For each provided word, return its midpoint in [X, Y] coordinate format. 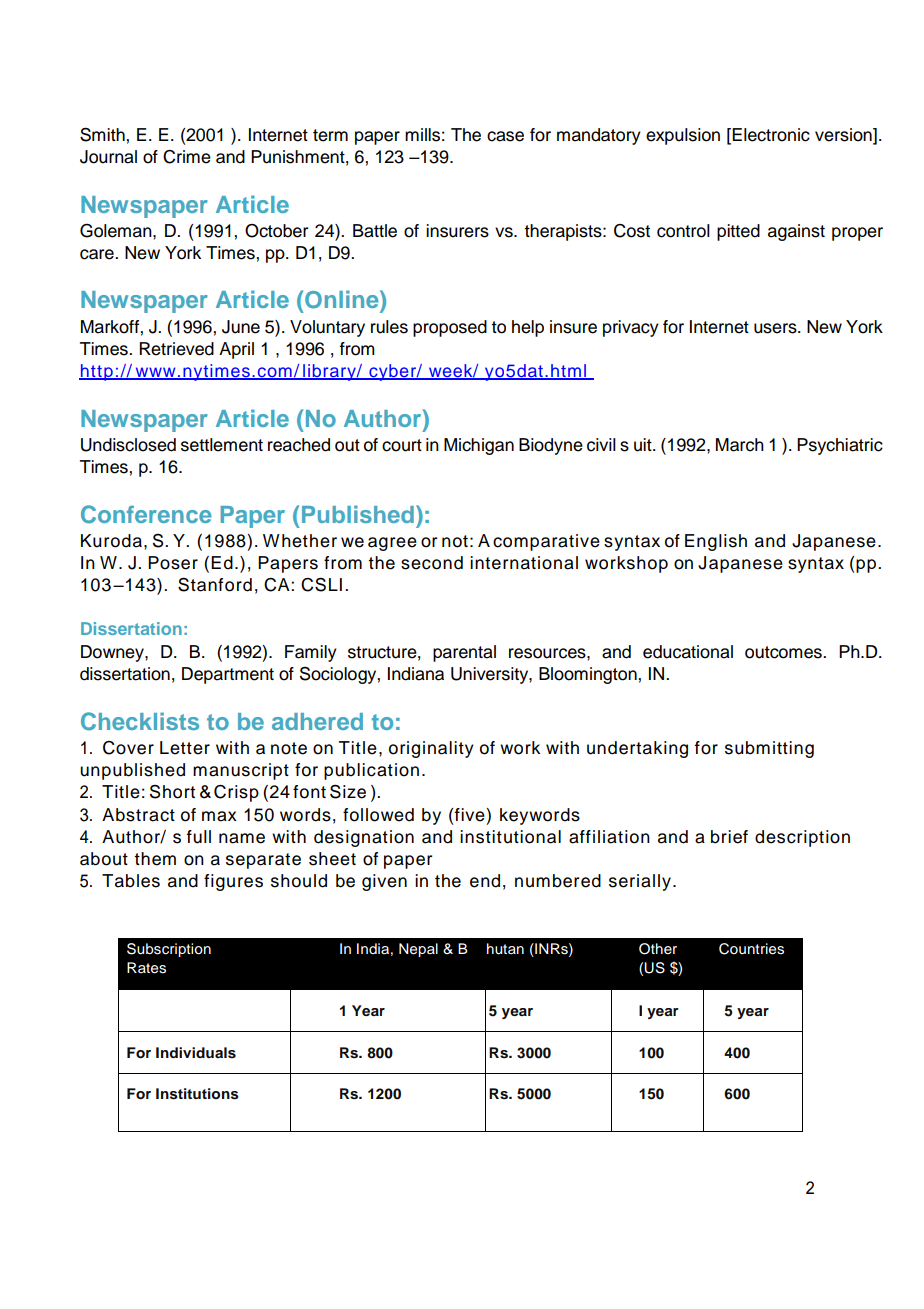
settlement [222, 445]
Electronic [771, 135]
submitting [769, 749]
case [505, 136]
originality [431, 749]
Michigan [479, 446]
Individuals [196, 1053]
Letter [185, 748]
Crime [187, 157]
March [740, 445]
